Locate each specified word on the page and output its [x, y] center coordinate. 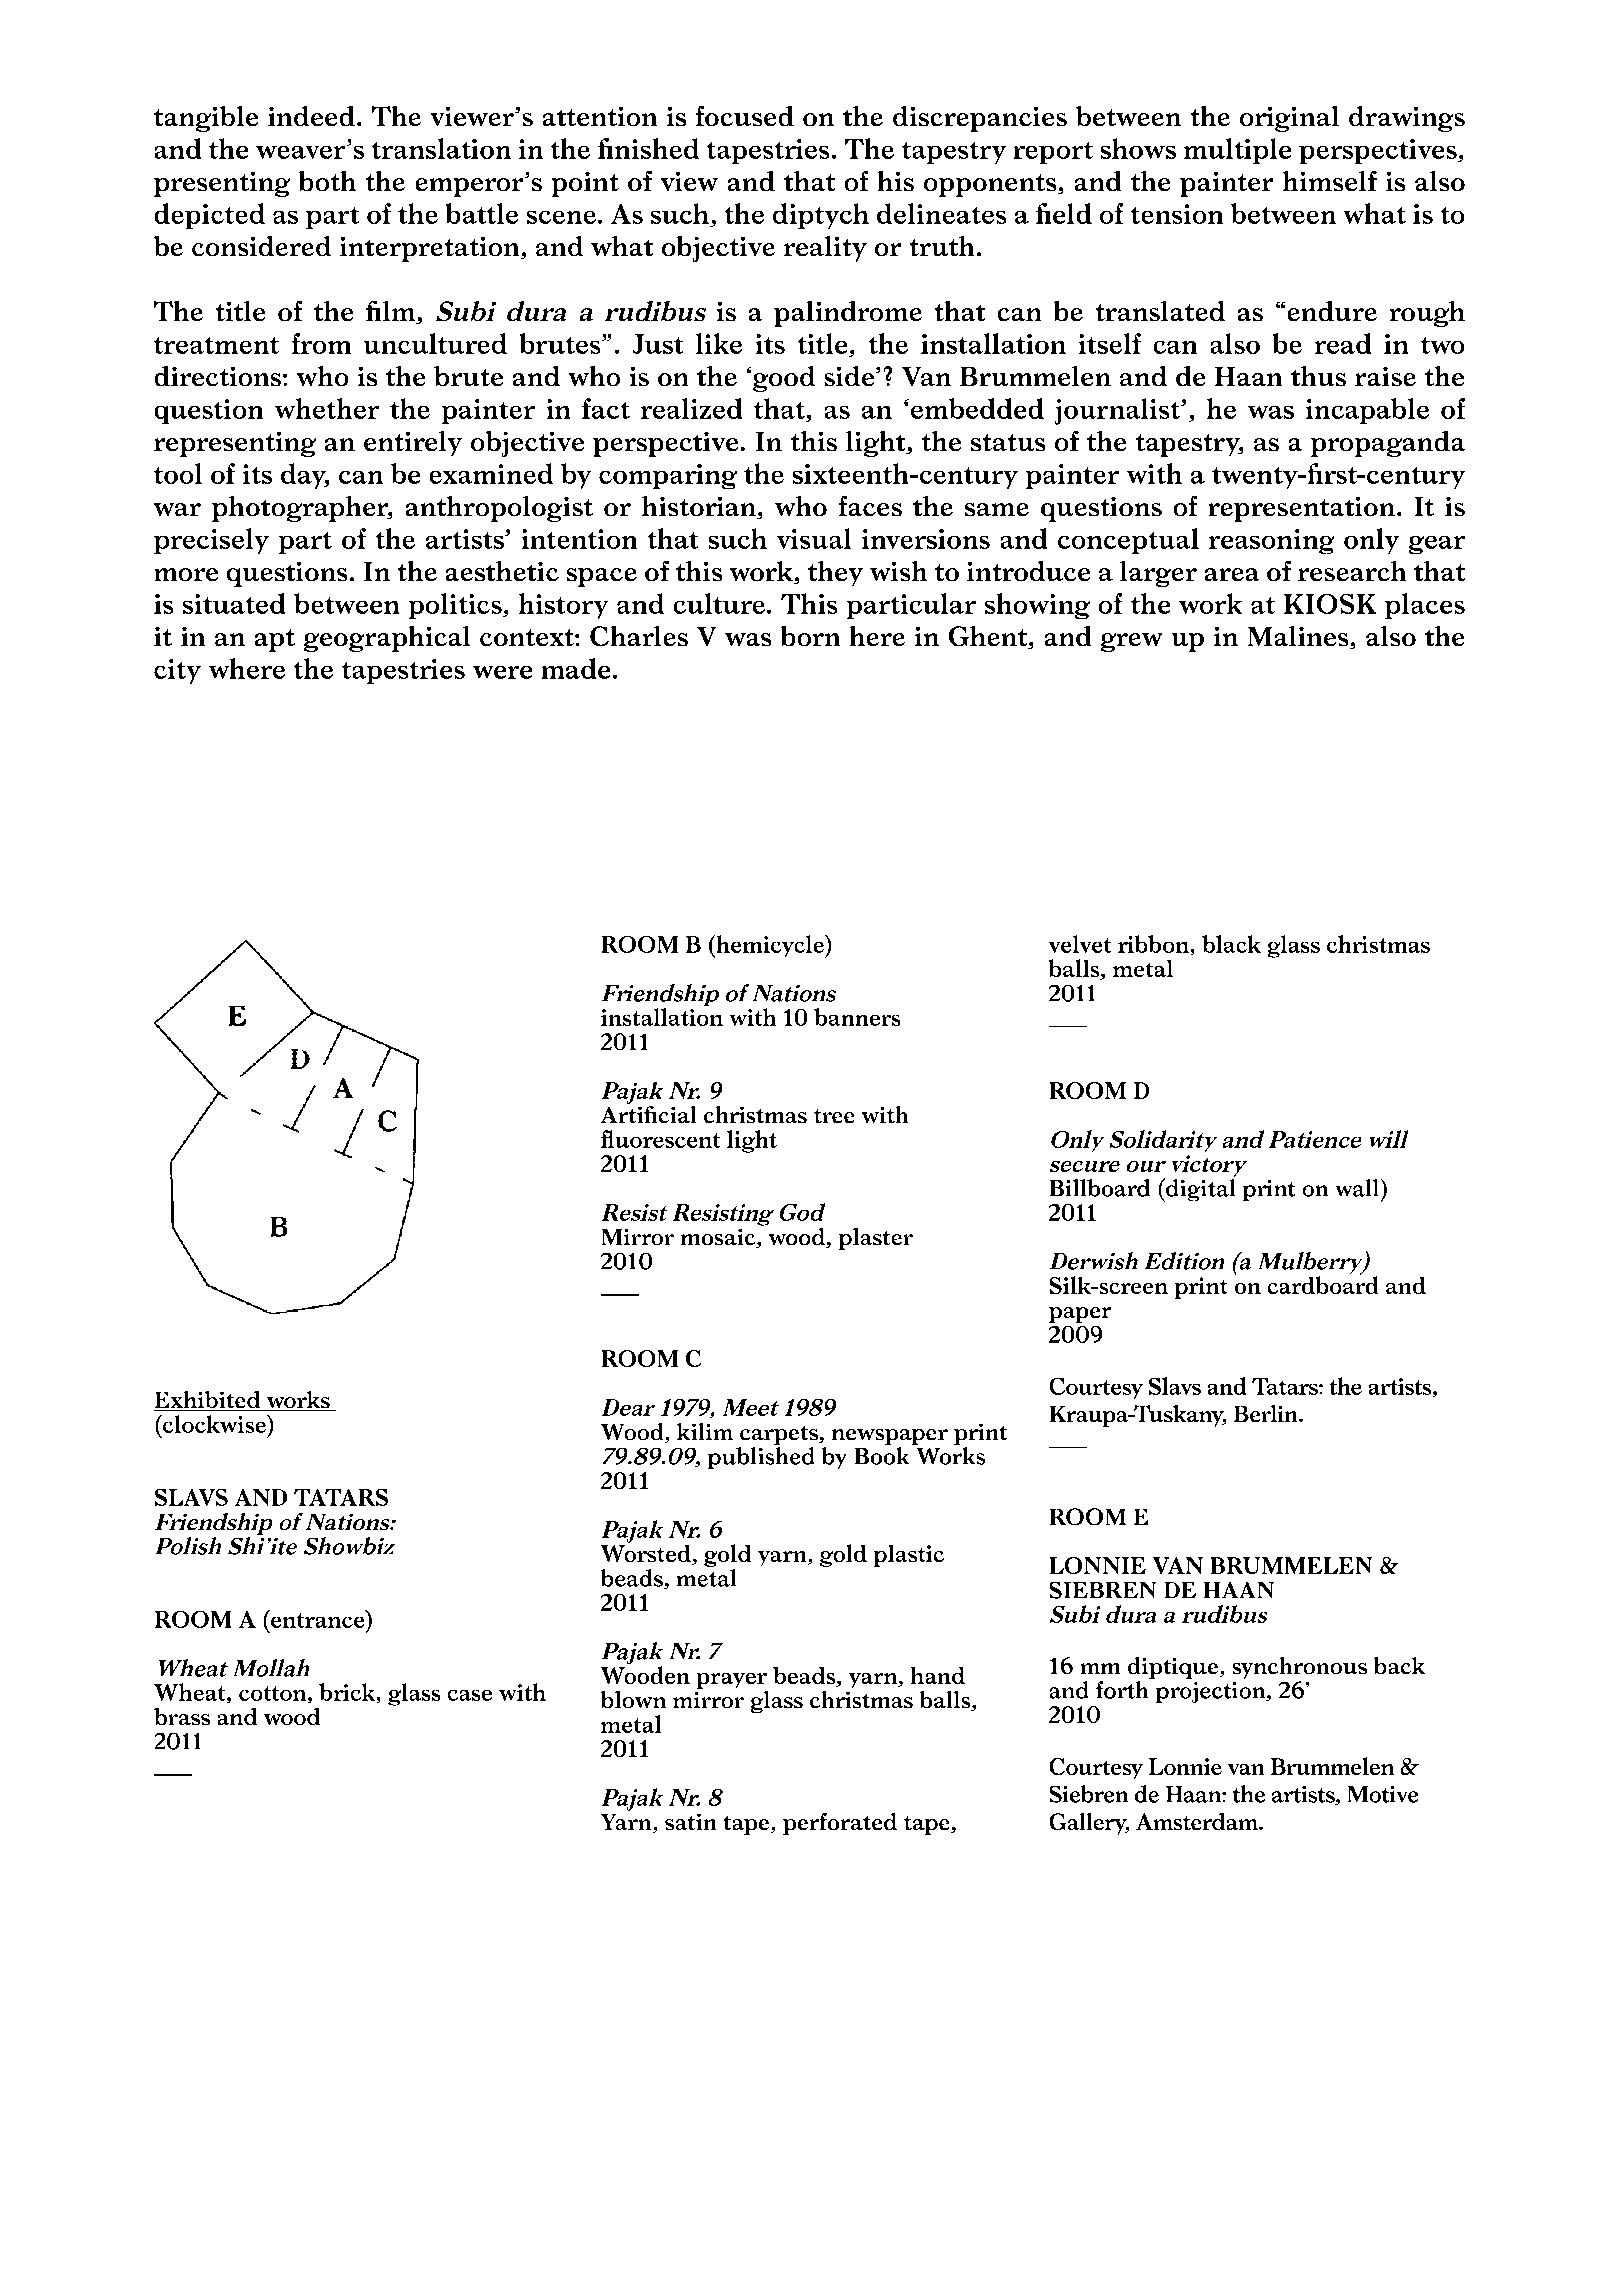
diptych [820, 216]
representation [1301, 509]
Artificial [649, 1113]
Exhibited [208, 1400]
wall [1358, 1187]
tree [834, 1116]
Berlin [1267, 1413]
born [810, 636]
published [761, 1457]
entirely [413, 443]
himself [1330, 181]
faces [870, 506]
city [177, 671]
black [1231, 944]
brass [182, 1716]
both [327, 181]
